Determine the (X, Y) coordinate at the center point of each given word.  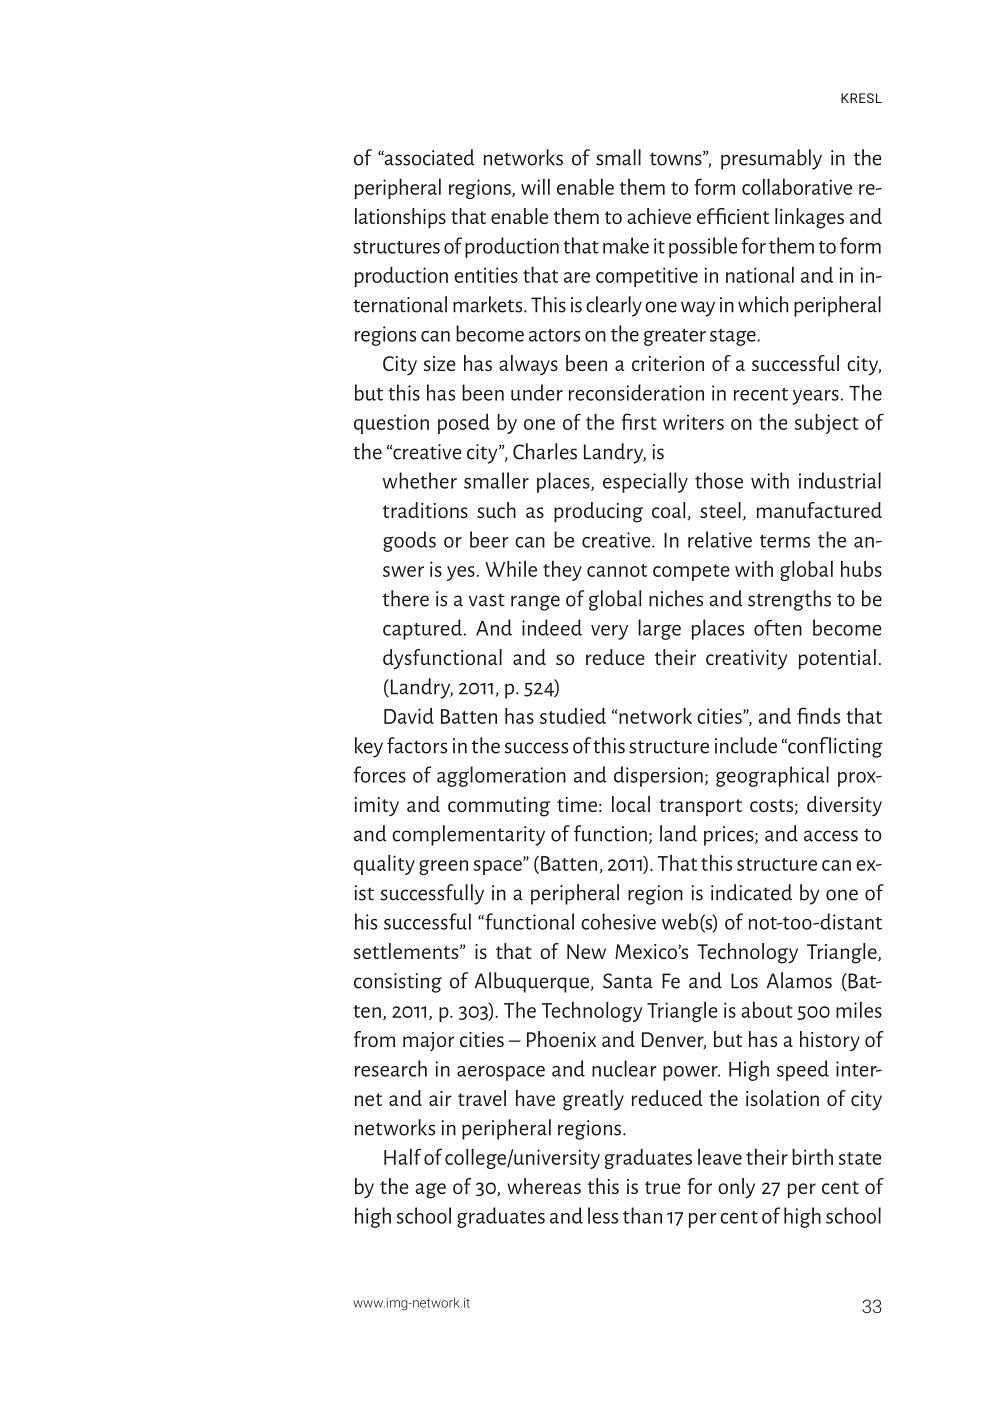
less (603, 1215)
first (639, 421)
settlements (407, 951)
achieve (659, 216)
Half (402, 1156)
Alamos (799, 980)
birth (812, 1157)
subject (827, 424)
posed (464, 424)
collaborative (797, 187)
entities (486, 275)
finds (818, 715)
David (409, 716)
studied (573, 716)
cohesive (618, 921)
